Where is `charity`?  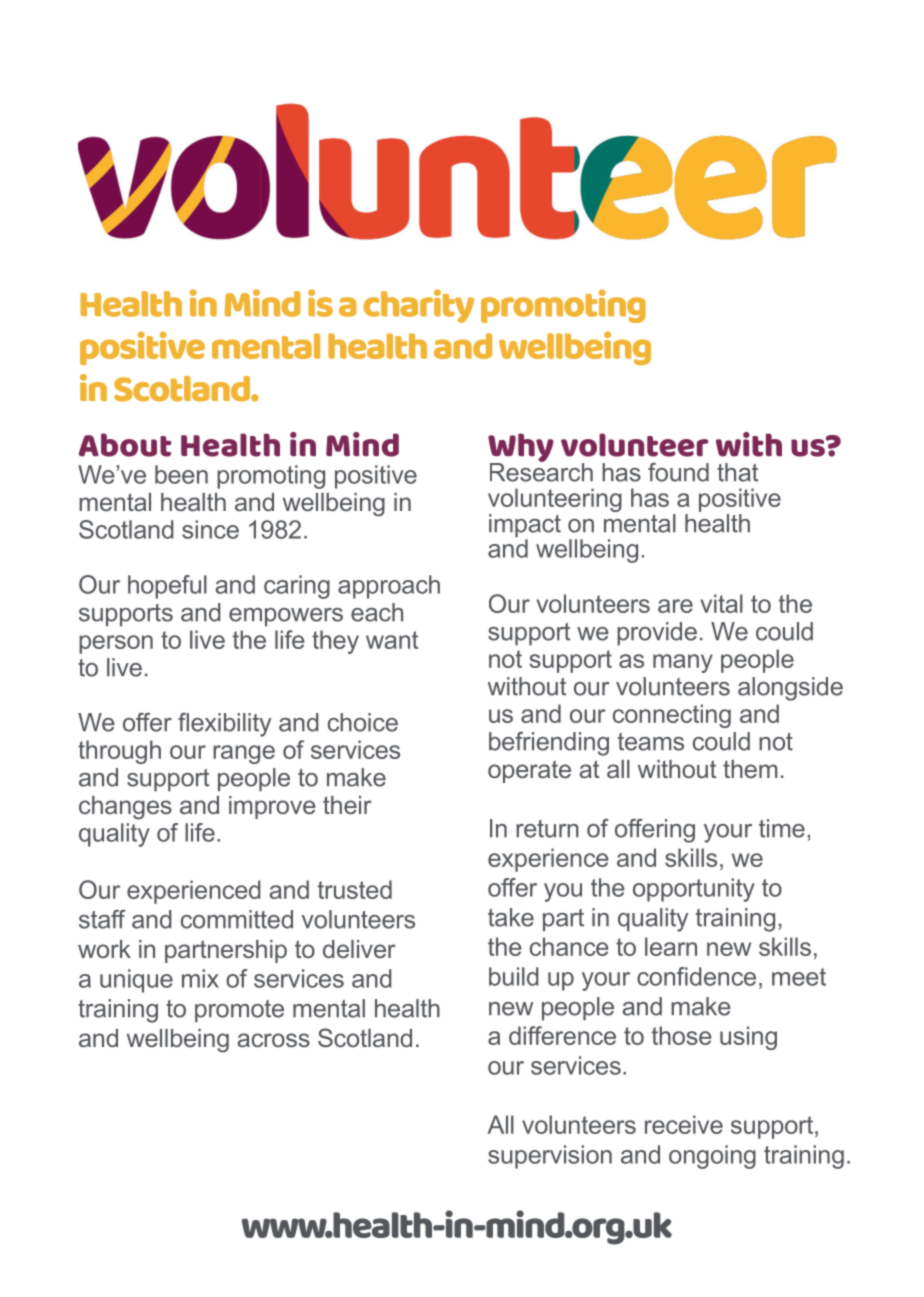
charity is located at coordinates (418, 306).
